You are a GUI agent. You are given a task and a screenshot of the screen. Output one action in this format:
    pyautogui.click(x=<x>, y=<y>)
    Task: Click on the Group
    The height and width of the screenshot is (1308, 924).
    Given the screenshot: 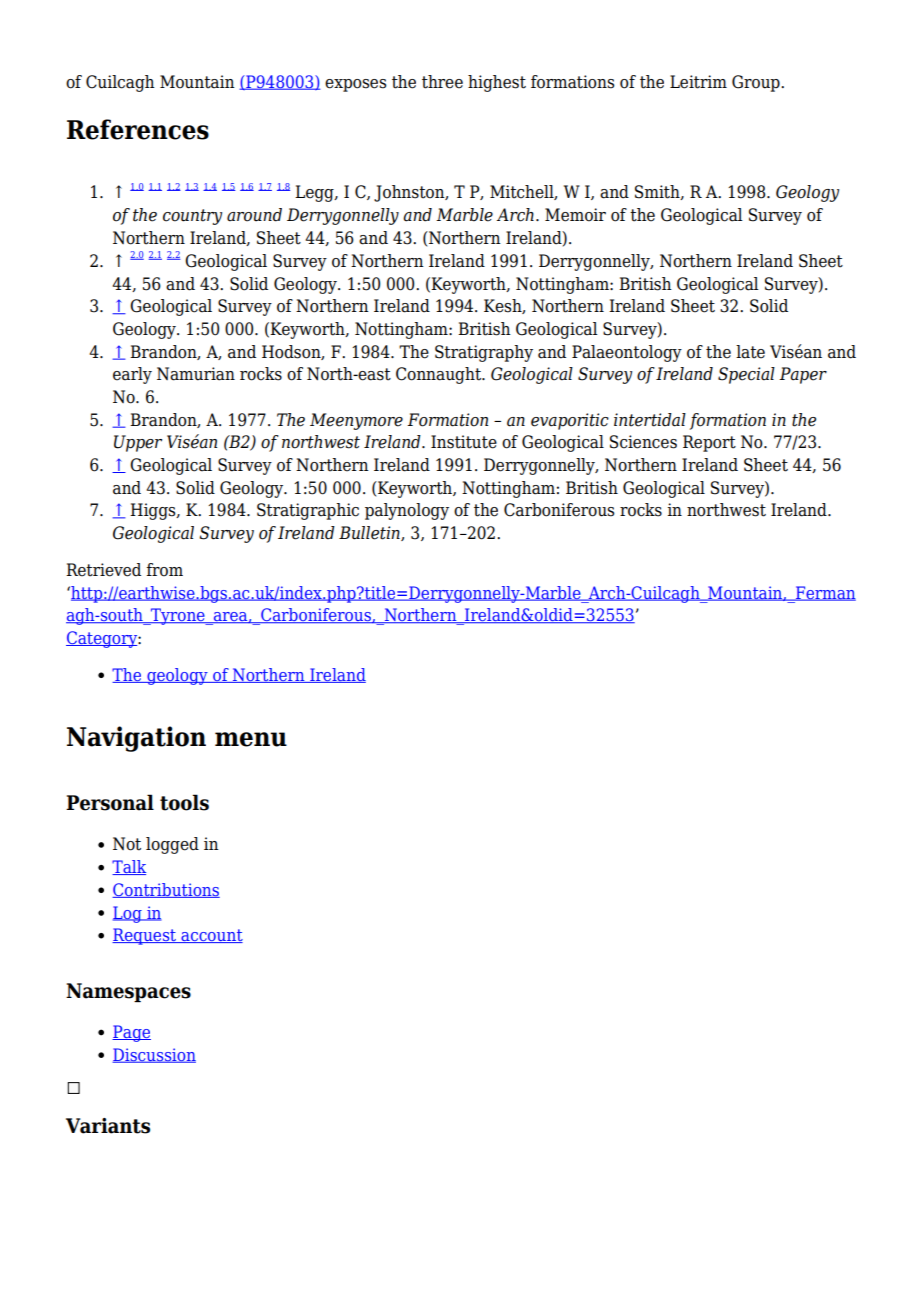 What is the action you would take?
    pyautogui.click(x=757, y=83)
